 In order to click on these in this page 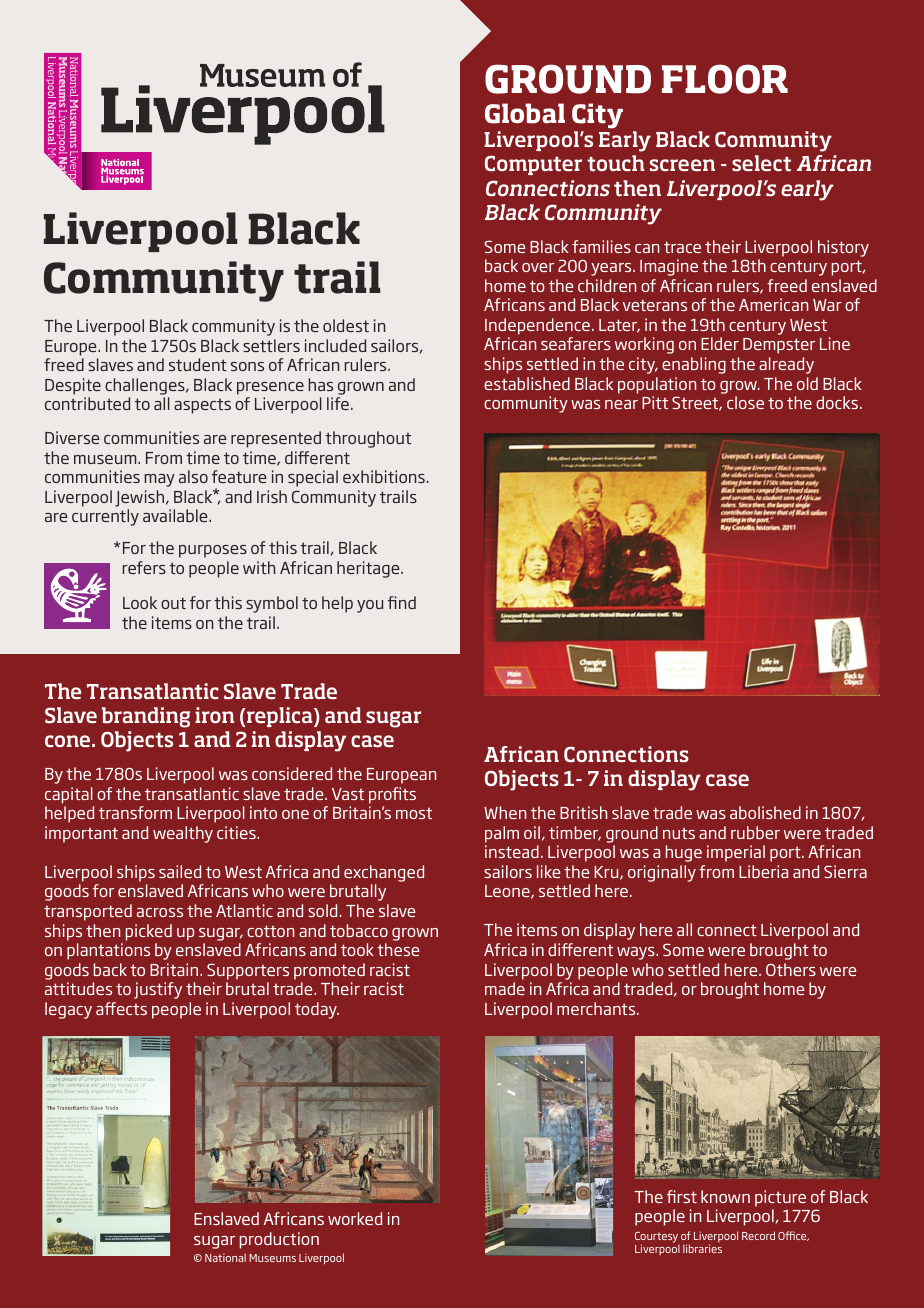, I will do `click(398, 949)`.
